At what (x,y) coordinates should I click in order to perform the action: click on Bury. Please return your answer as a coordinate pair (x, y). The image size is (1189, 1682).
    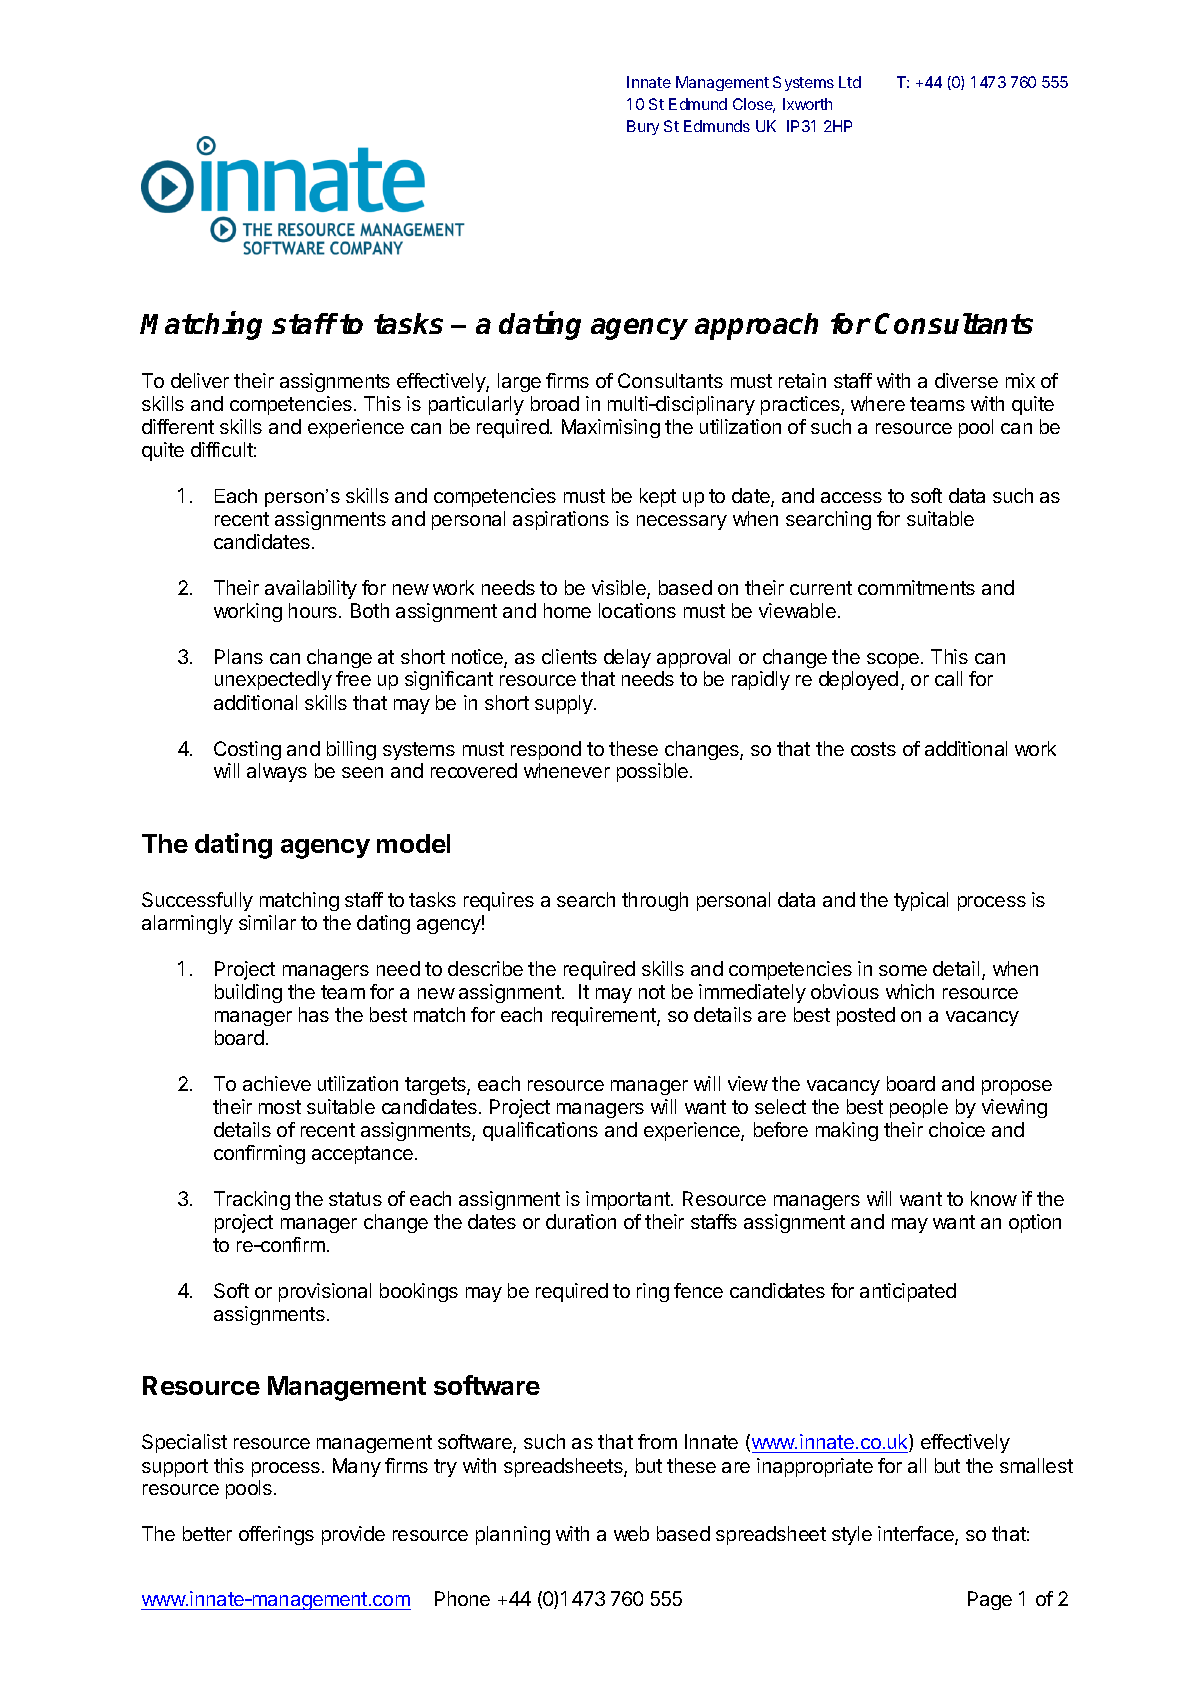
    Looking at the image, I should click on (643, 127).
